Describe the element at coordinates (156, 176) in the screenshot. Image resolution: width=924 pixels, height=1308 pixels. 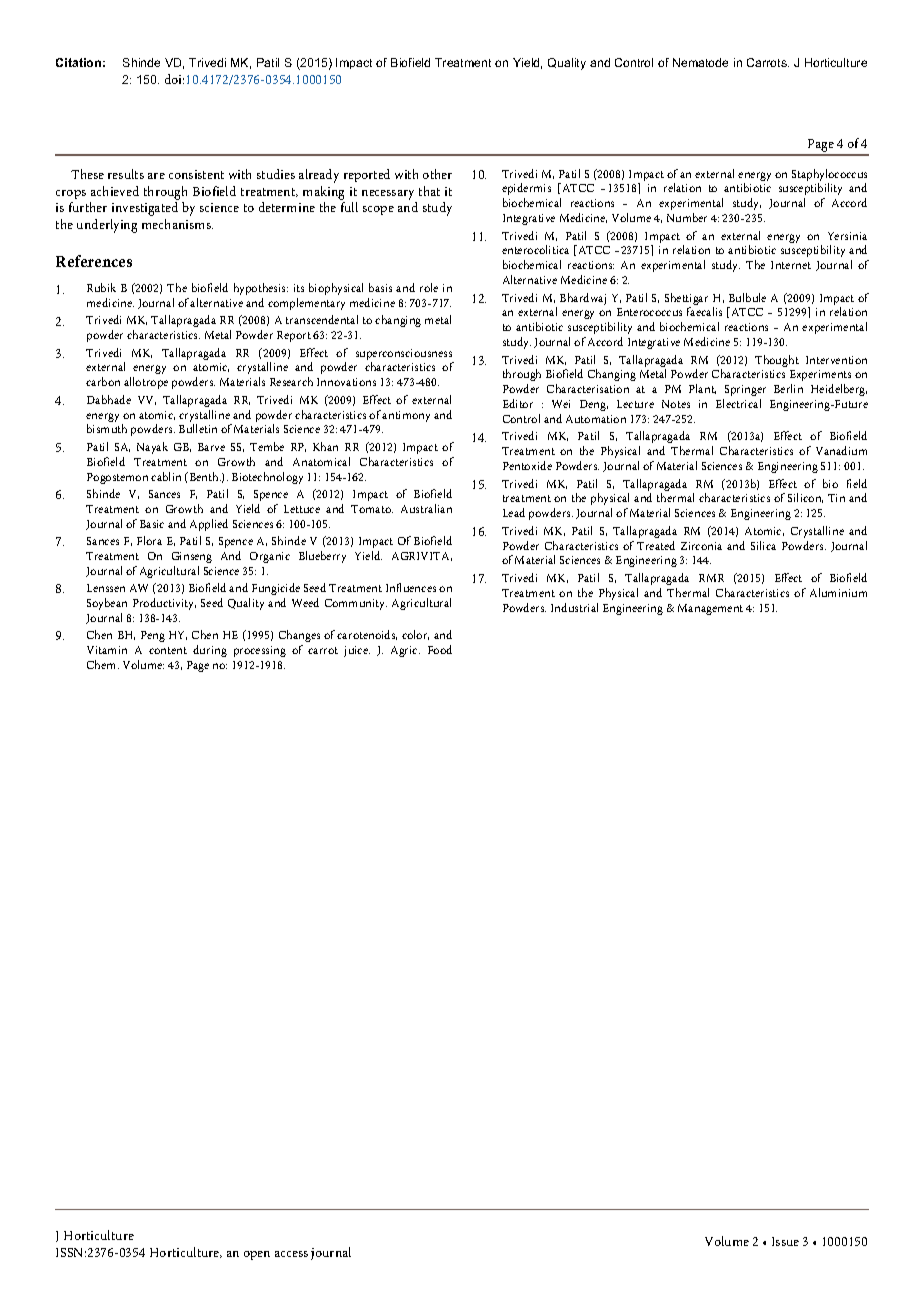
I see `are` at that location.
